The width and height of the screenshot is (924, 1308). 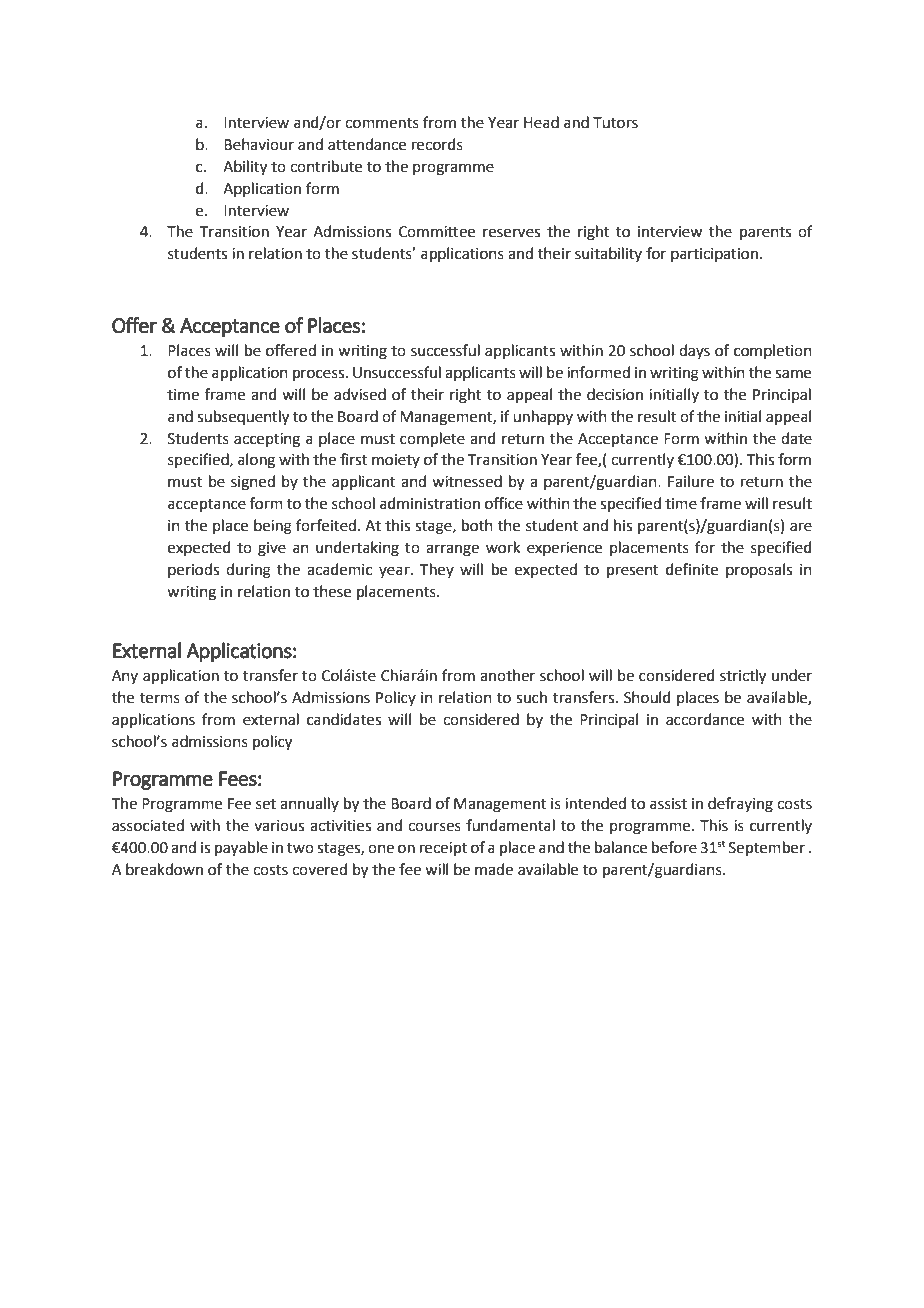 I want to click on definite, so click(x=692, y=569).
